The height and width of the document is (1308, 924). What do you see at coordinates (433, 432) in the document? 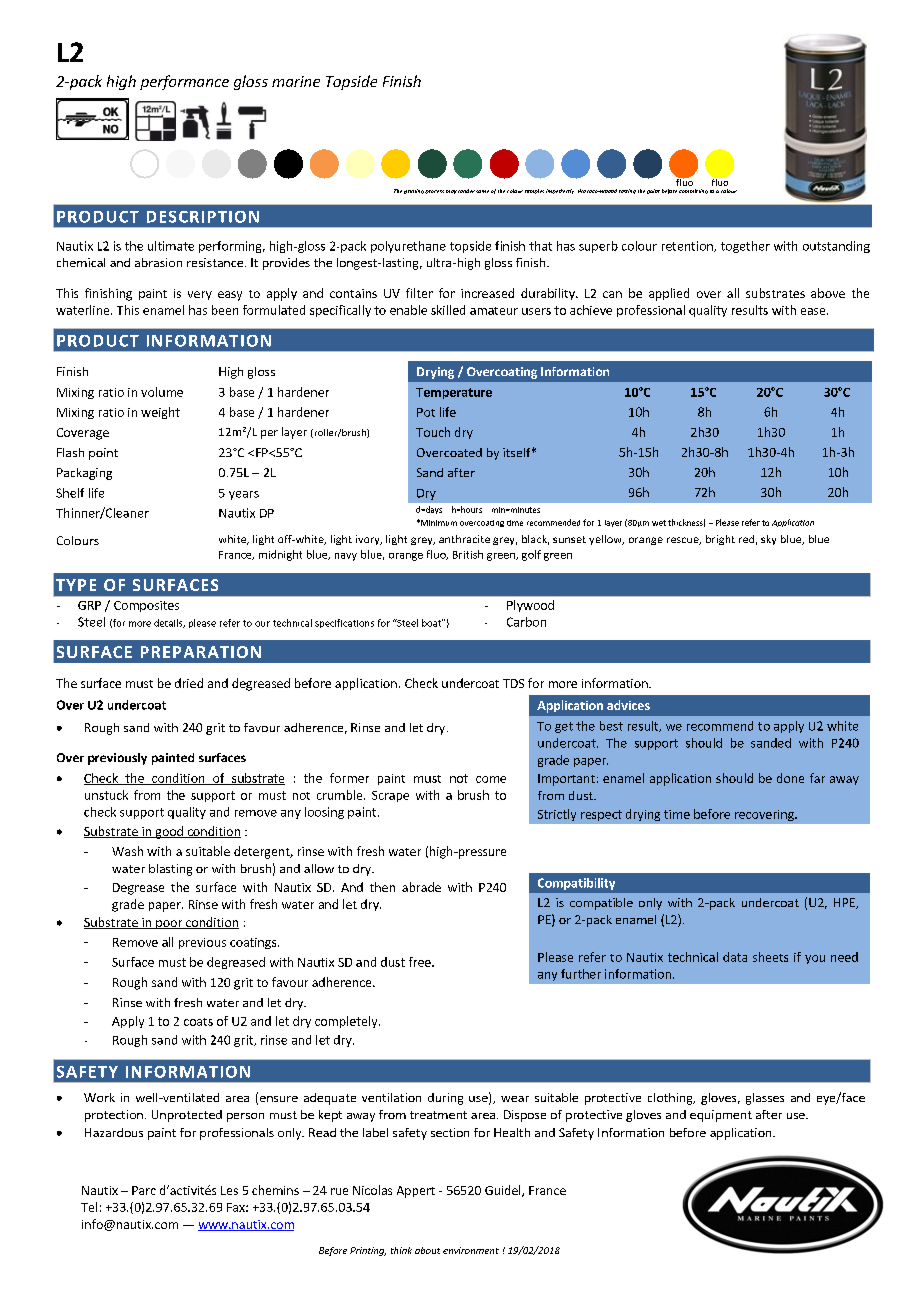
I see `Touch` at bounding box center [433, 432].
